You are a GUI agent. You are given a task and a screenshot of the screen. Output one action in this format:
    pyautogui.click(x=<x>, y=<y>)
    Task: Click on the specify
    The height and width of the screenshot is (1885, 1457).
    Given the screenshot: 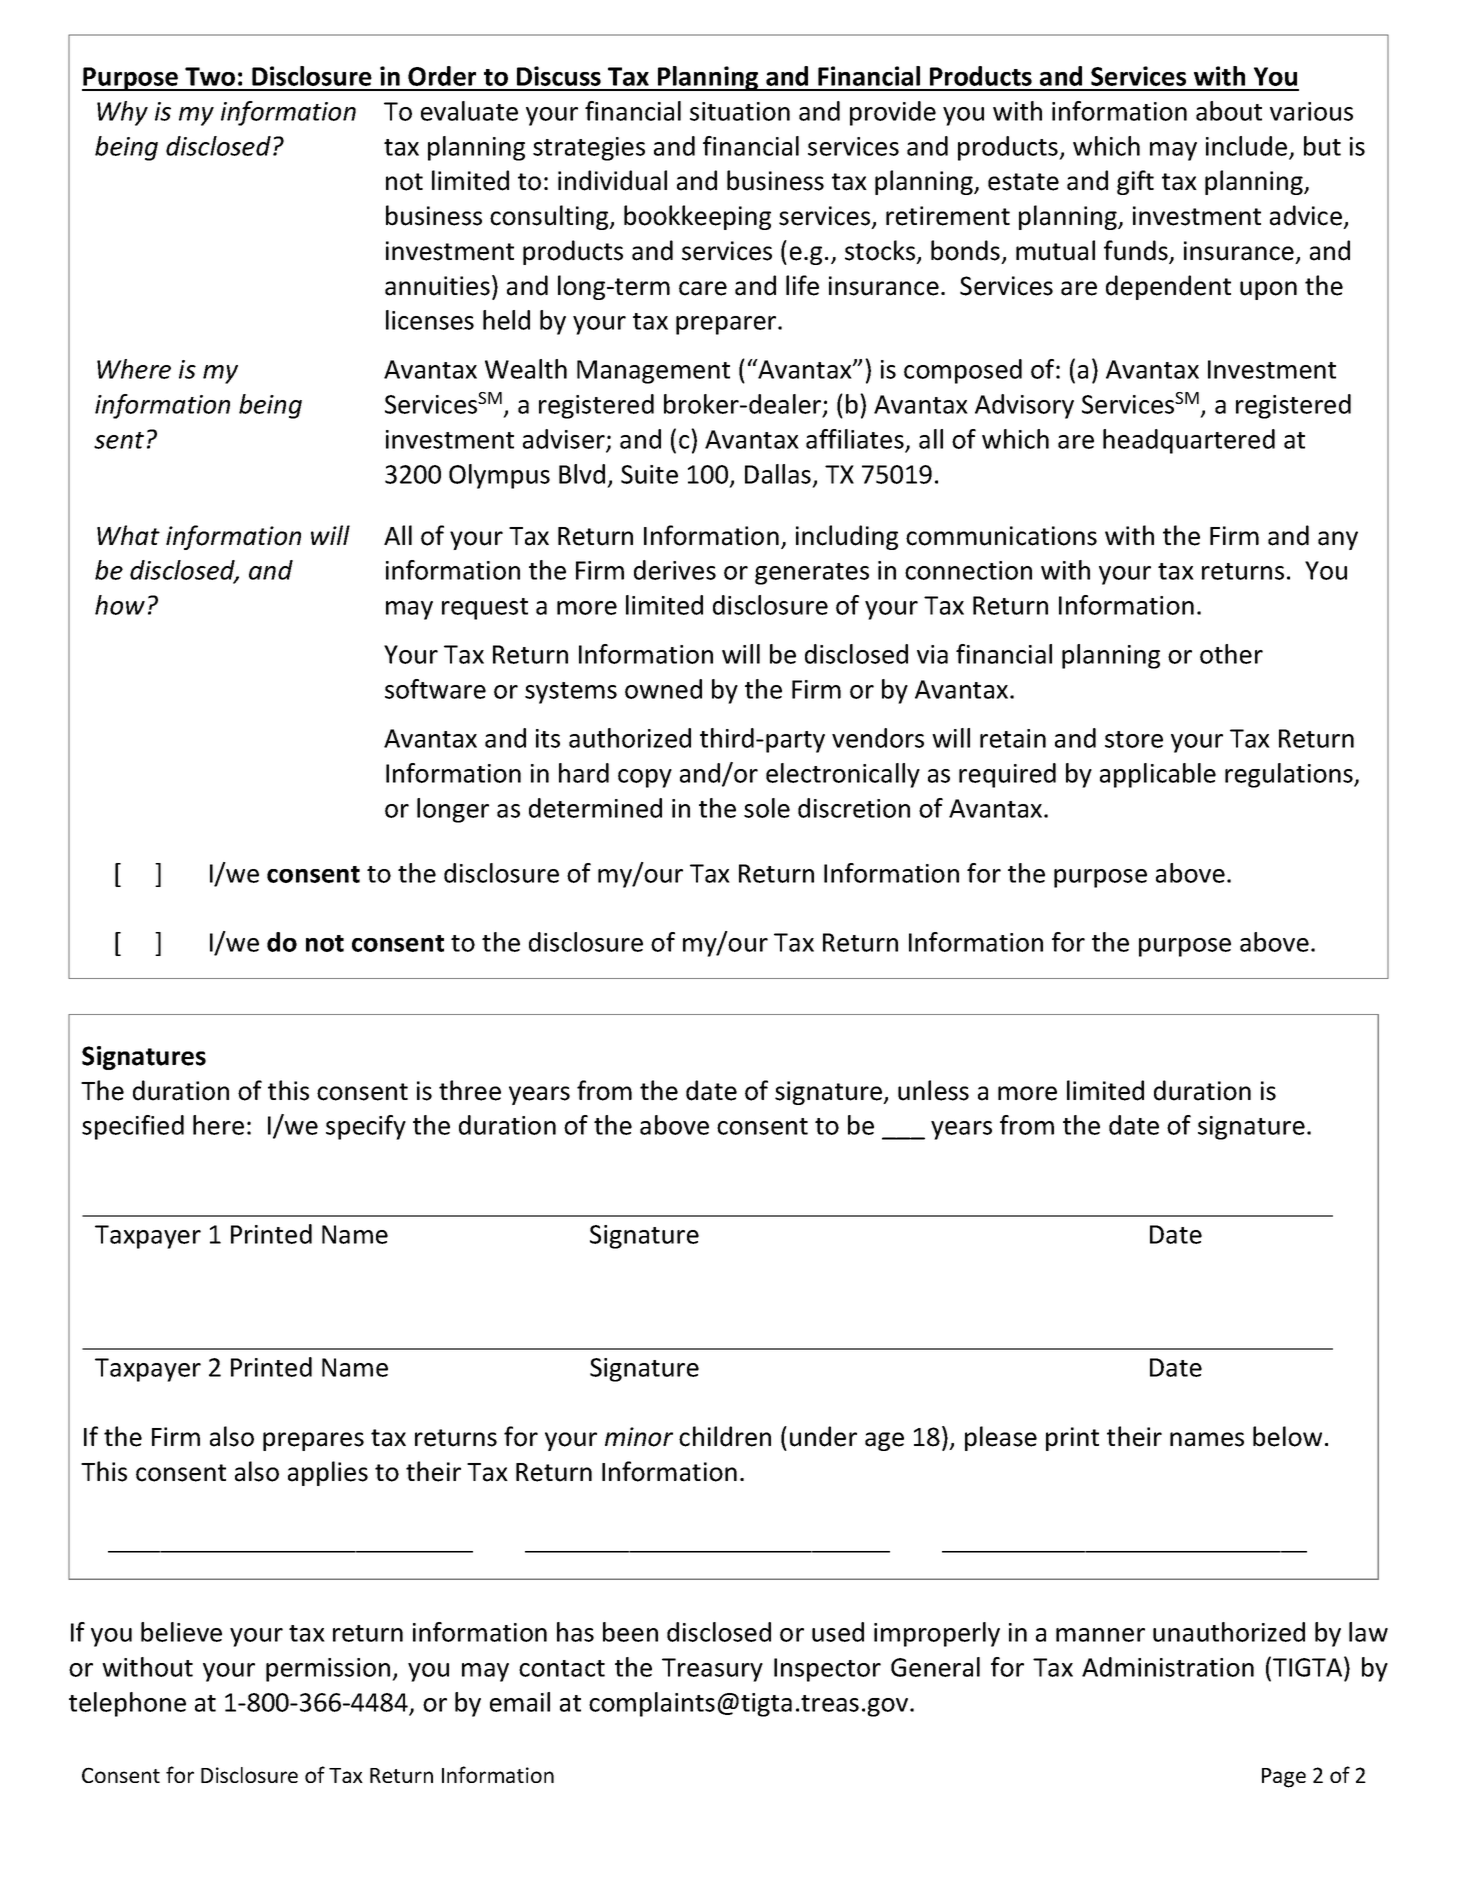 What is the action you would take?
    pyautogui.click(x=366, y=1127)
